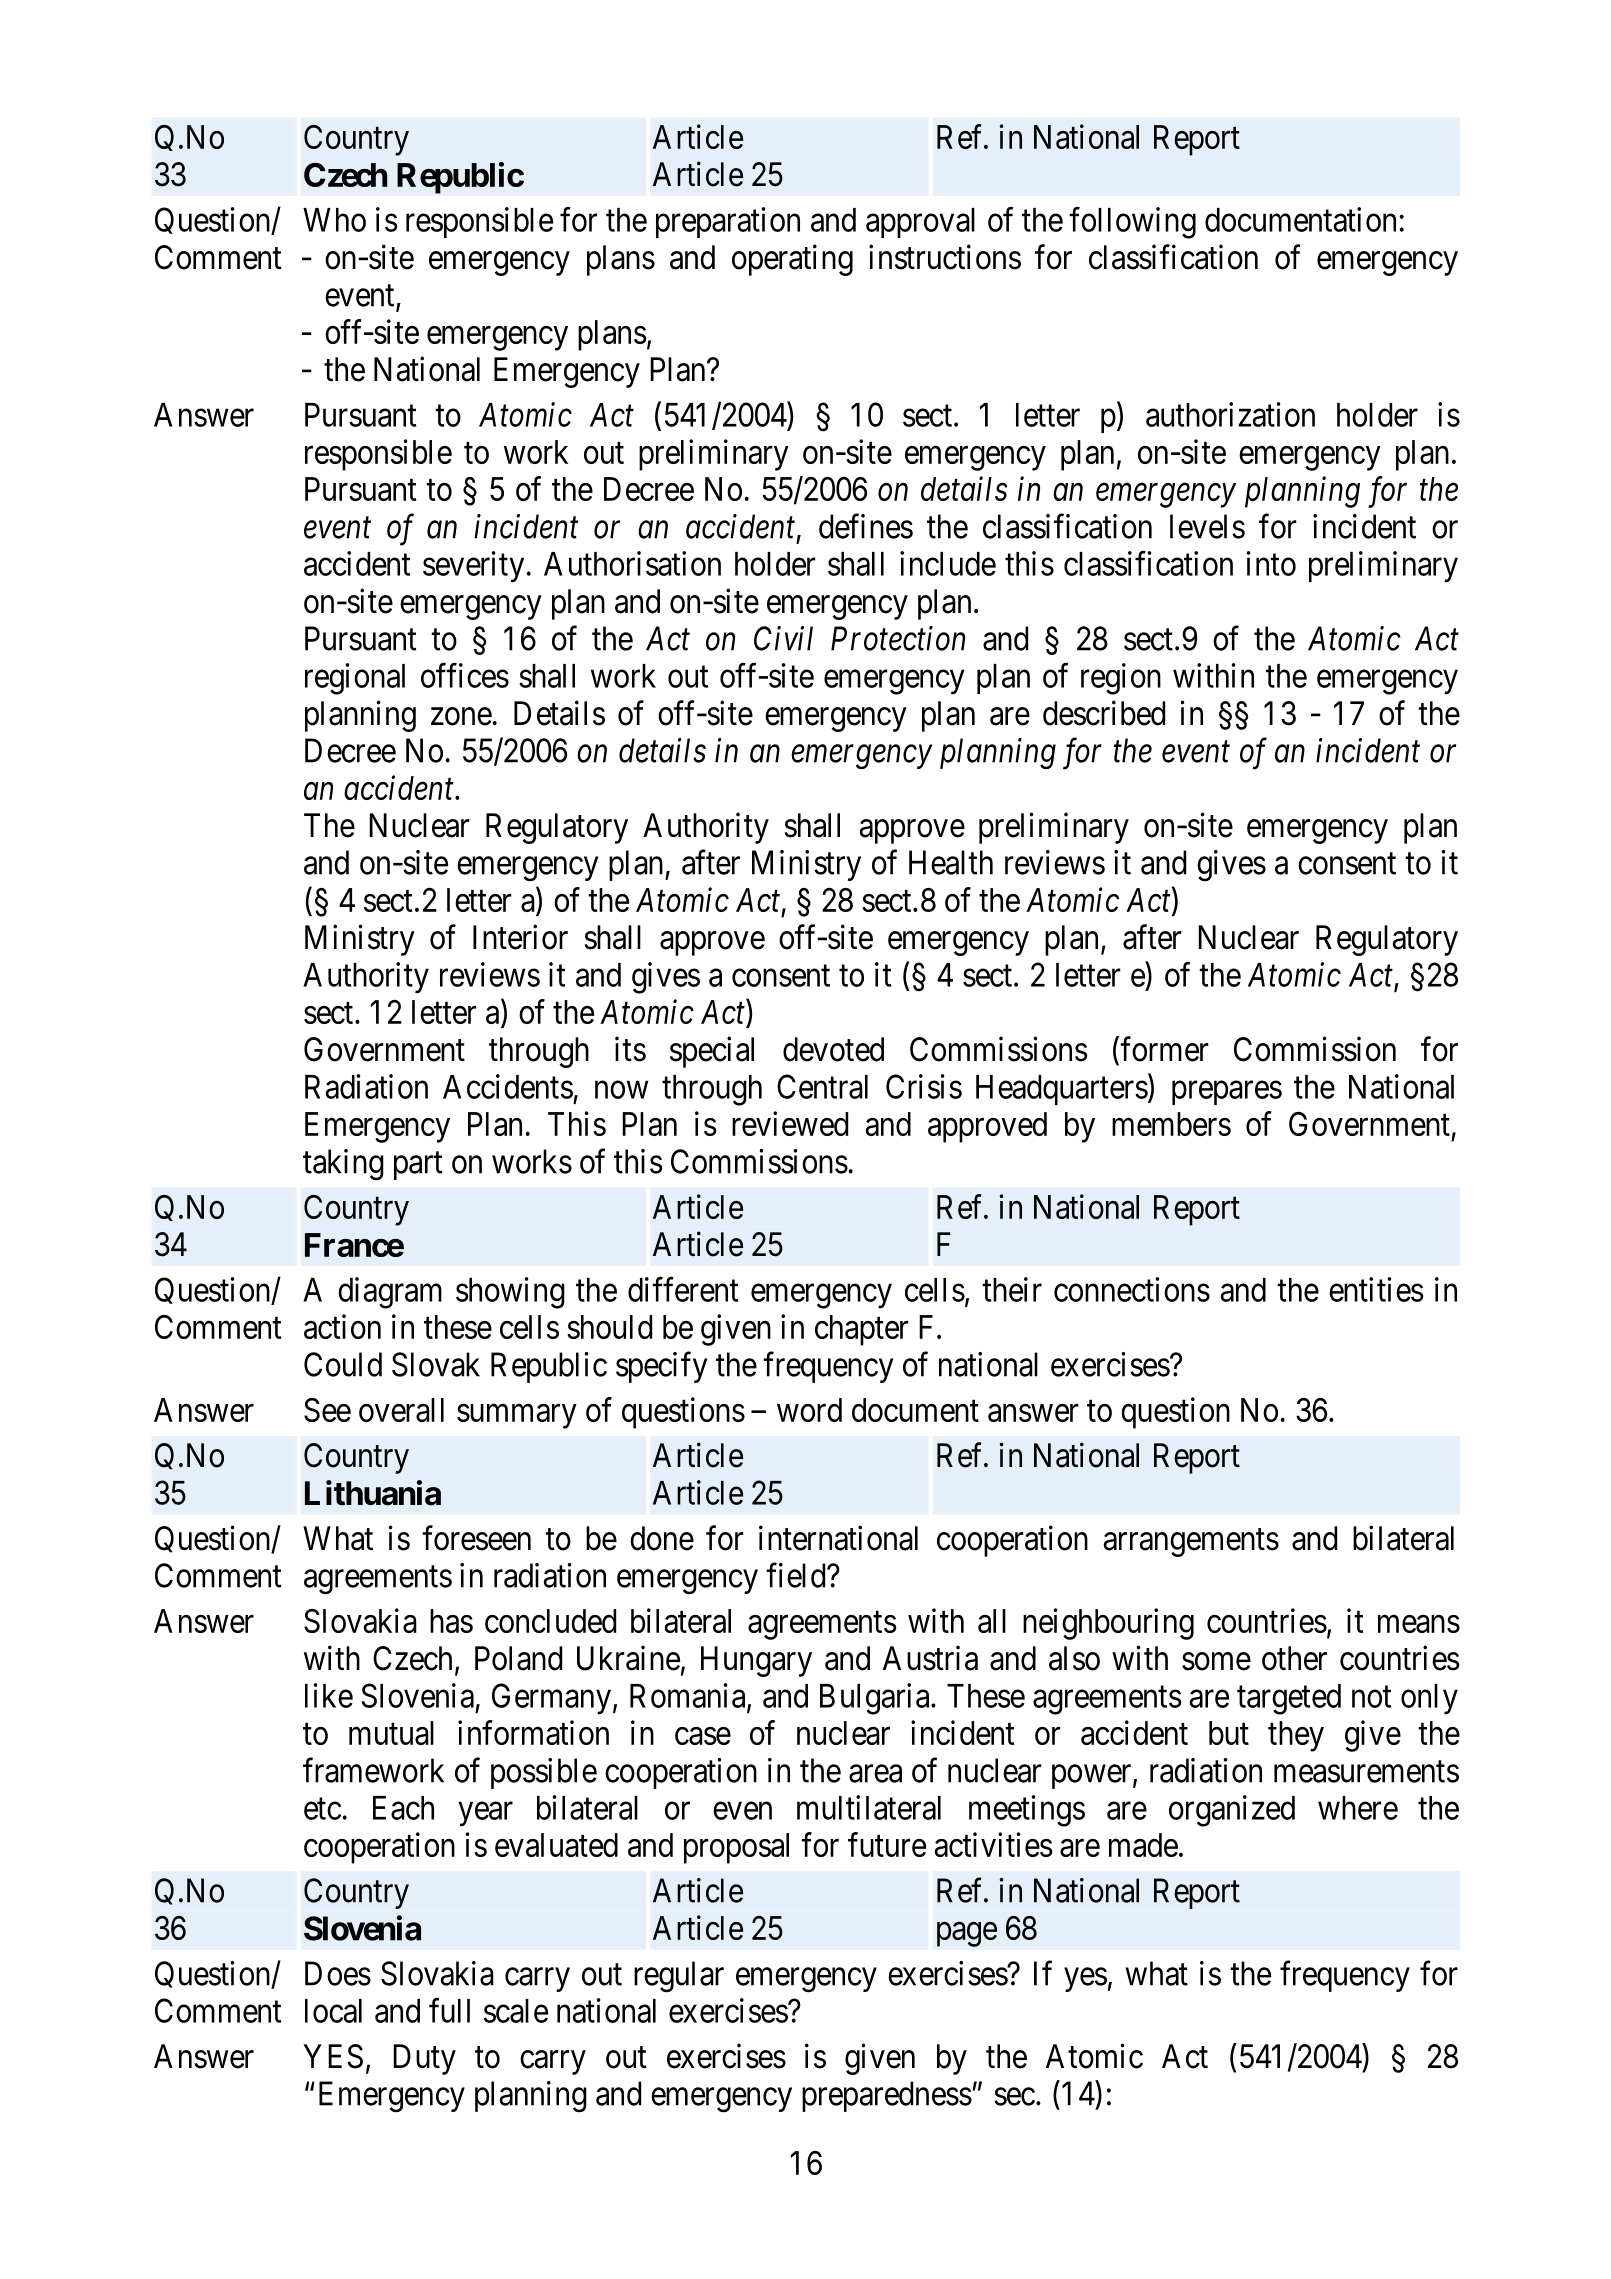 Image resolution: width=1611 pixels, height=2279 pixels. I want to click on following, so click(1132, 223).
